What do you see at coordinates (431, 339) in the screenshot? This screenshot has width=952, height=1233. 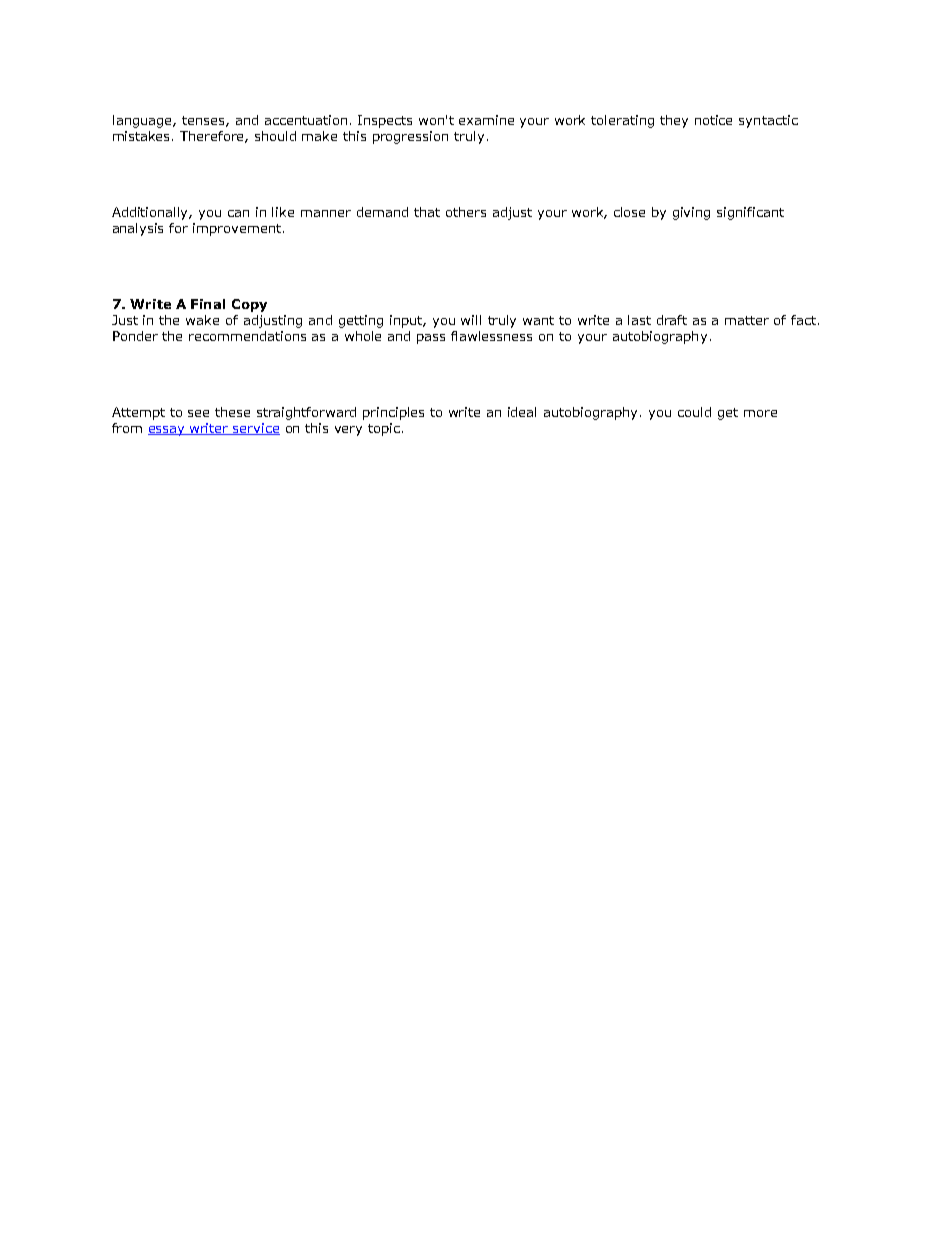 I see `pass` at bounding box center [431, 339].
